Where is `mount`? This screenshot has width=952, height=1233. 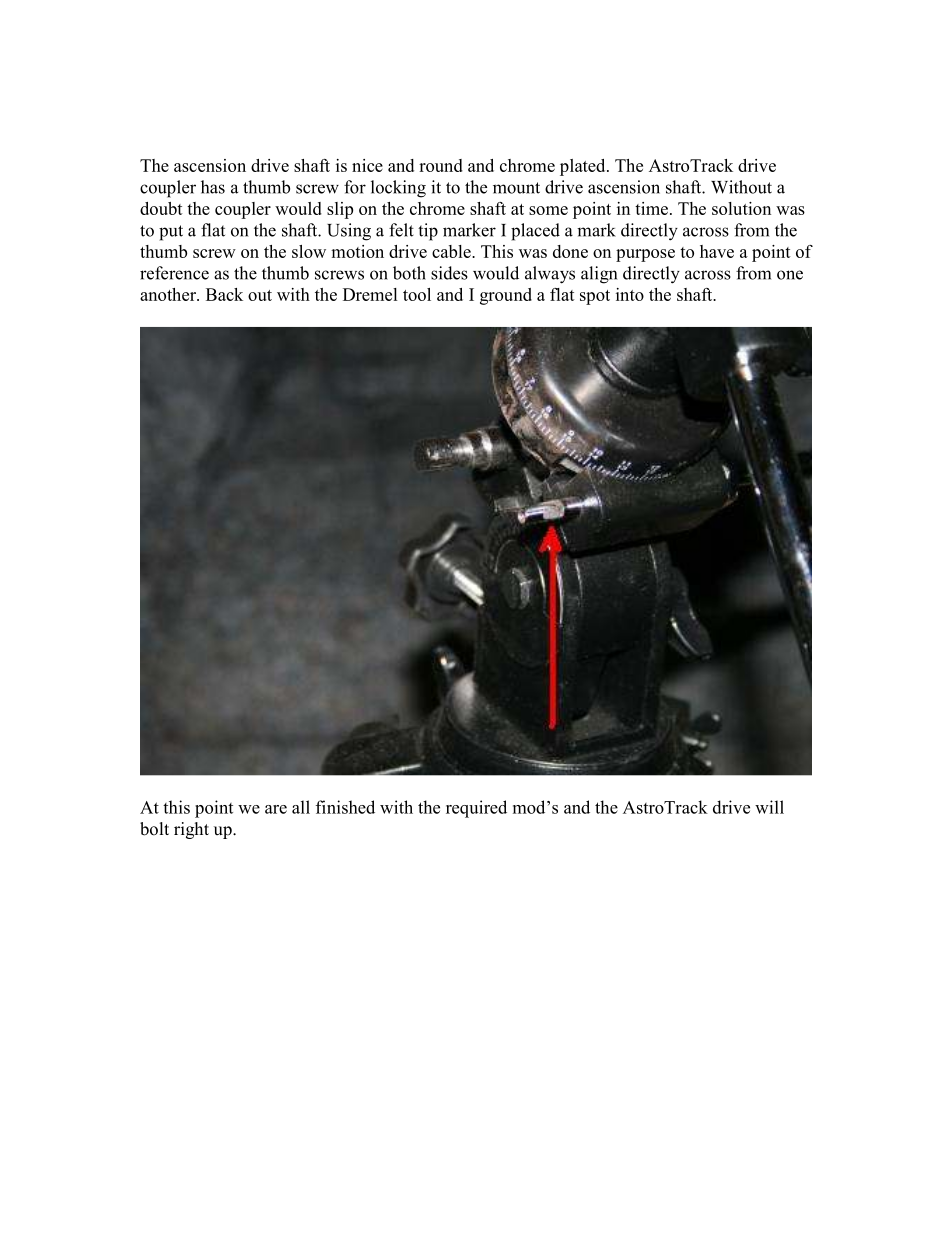
mount is located at coordinates (516, 188).
